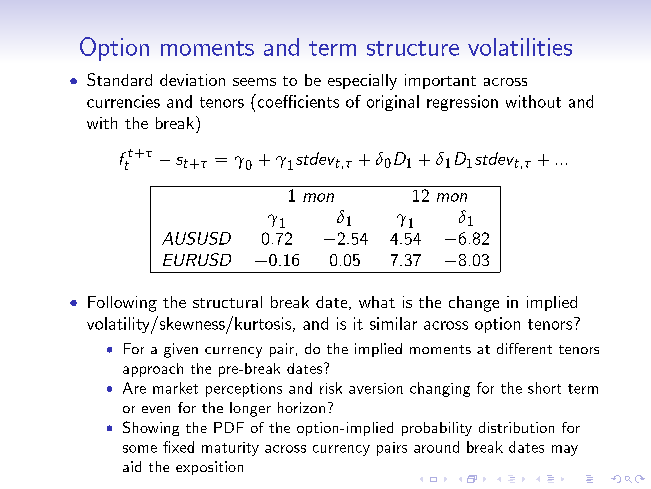 Image resolution: width=651 pixels, height=489 pixels. Describe the element at coordinates (462, 103) in the screenshot. I see `regression` at that location.
